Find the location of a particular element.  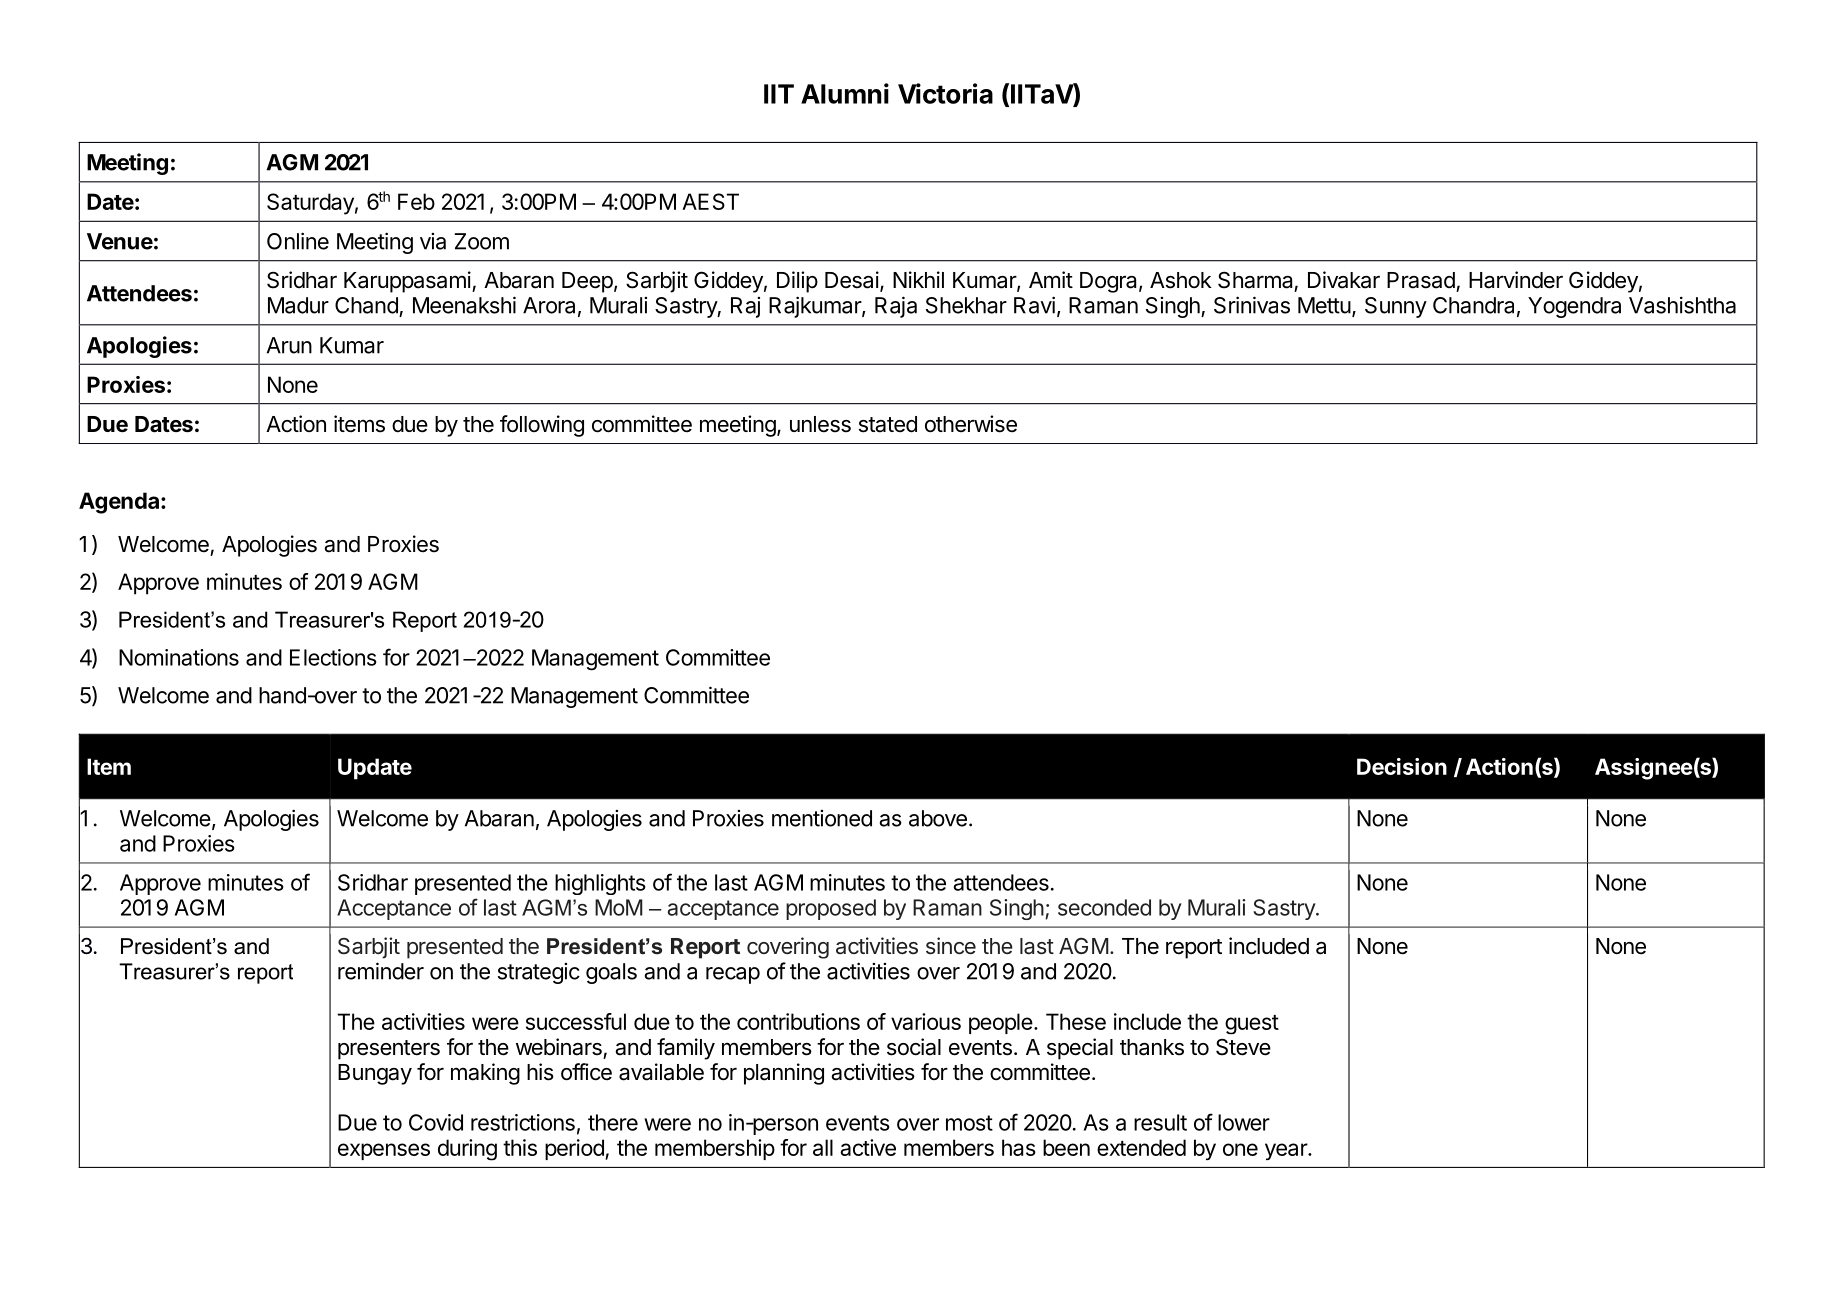

Feb is located at coordinates (416, 201).
